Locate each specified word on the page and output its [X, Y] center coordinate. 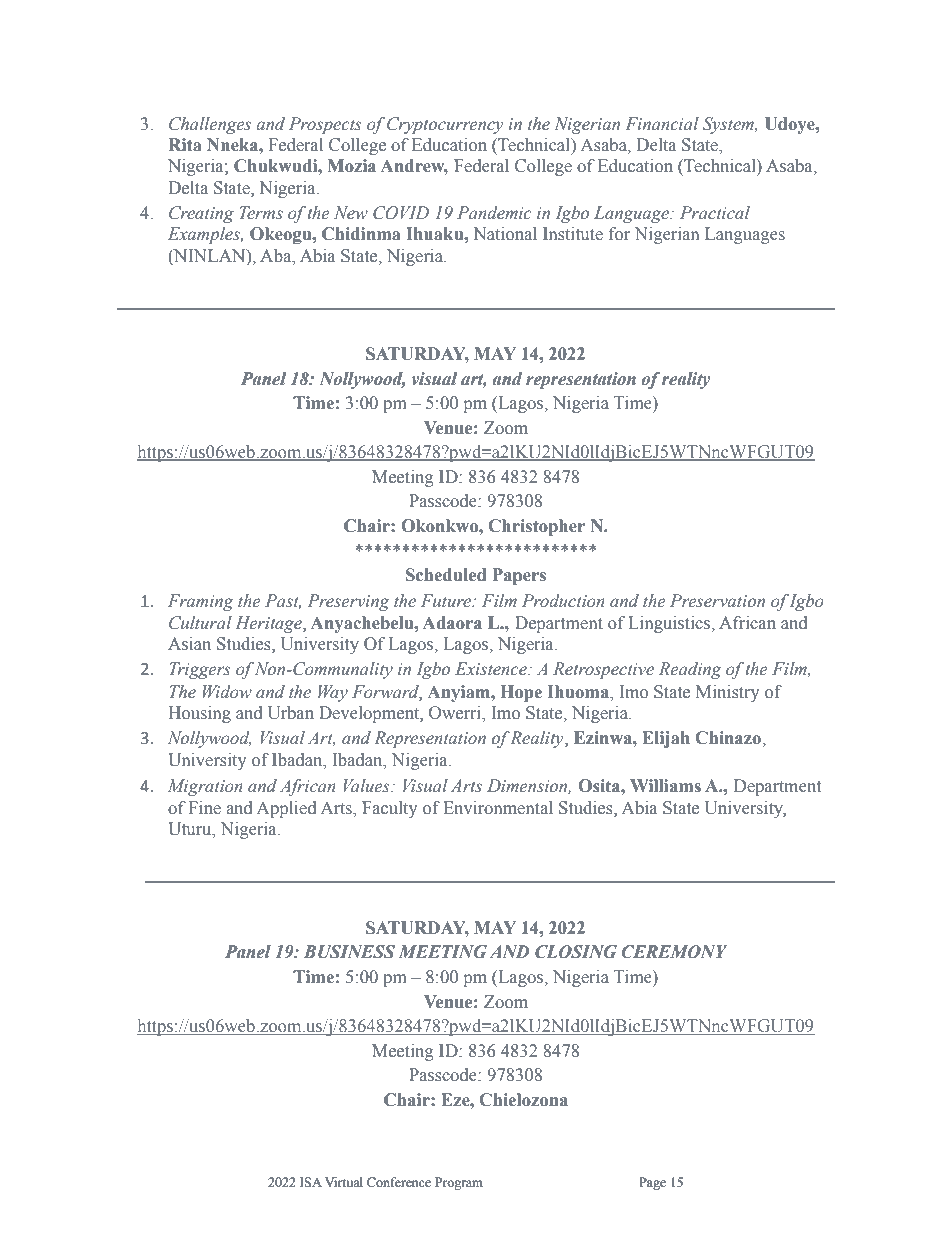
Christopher [536, 527]
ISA [311, 1182]
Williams [665, 786]
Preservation [717, 601]
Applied [287, 809]
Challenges [210, 125]
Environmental [498, 808]
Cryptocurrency [445, 125]
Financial [662, 124]
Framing [201, 602]
